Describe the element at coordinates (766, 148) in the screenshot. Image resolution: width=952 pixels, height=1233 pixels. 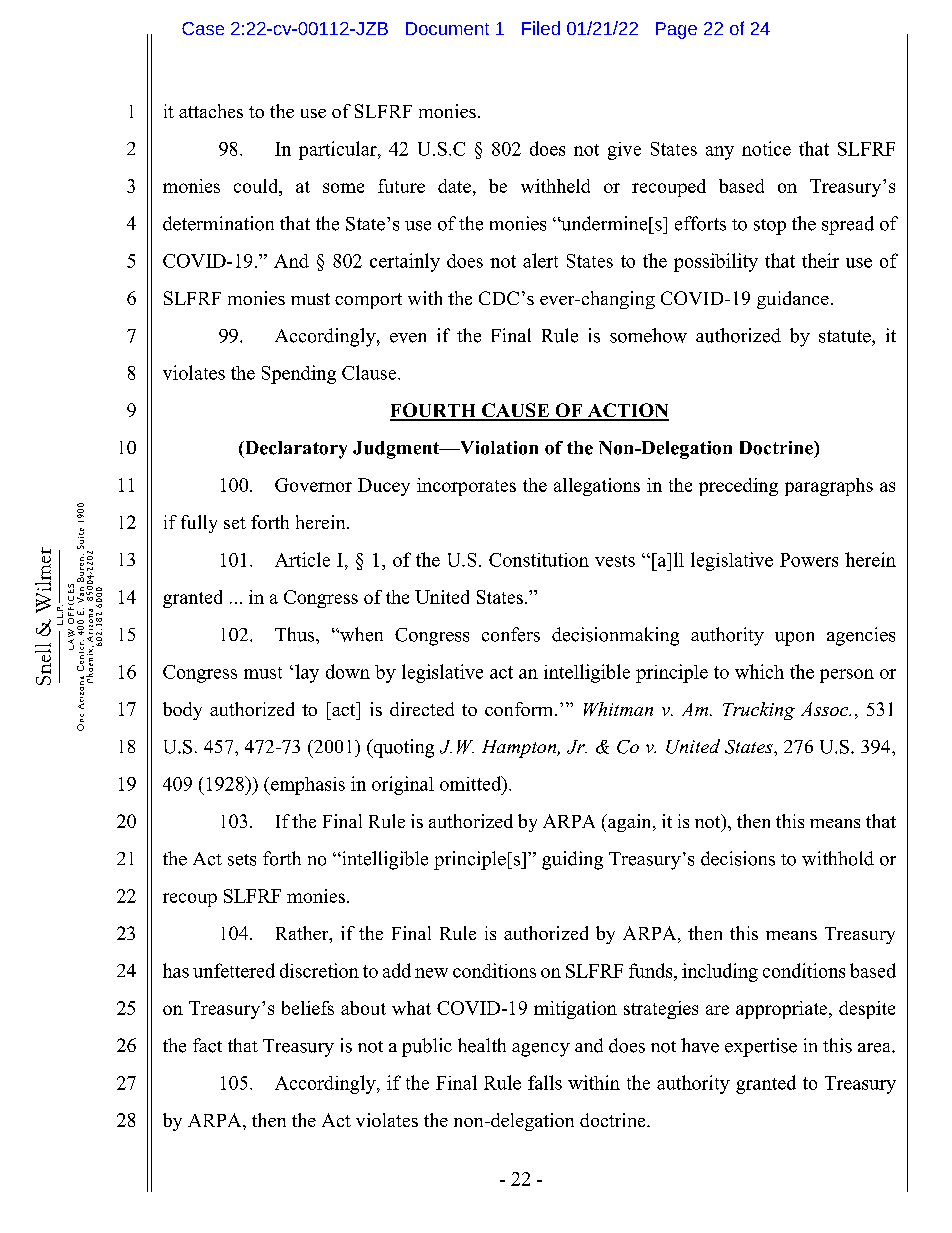
I see `notice` at that location.
